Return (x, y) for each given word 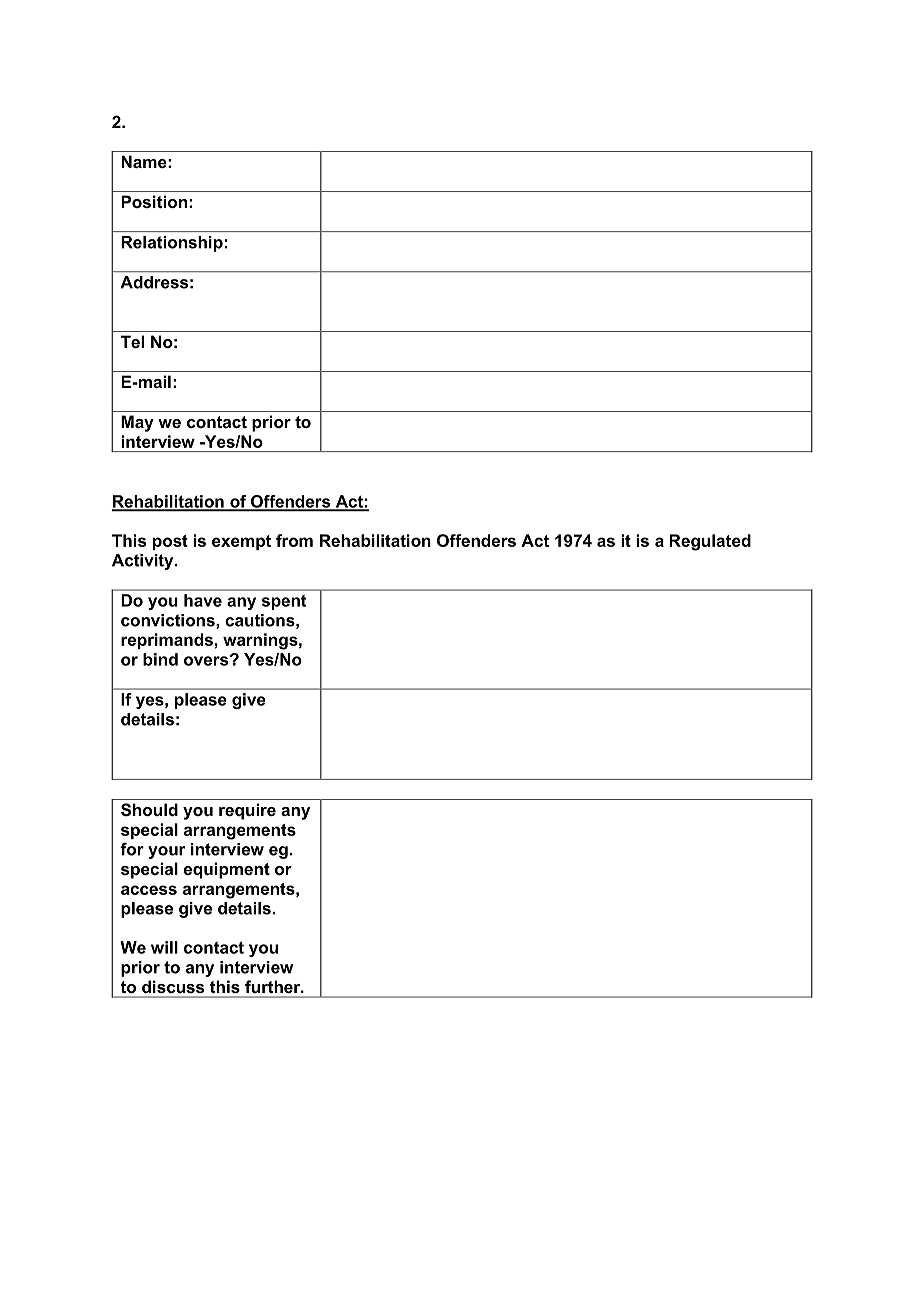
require (247, 811)
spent (284, 602)
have (203, 600)
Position (154, 201)
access (149, 890)
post (170, 542)
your (166, 852)
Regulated (710, 542)
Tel (132, 341)
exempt (241, 542)
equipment (227, 870)
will (164, 947)
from (294, 540)
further (274, 986)
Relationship (172, 244)
